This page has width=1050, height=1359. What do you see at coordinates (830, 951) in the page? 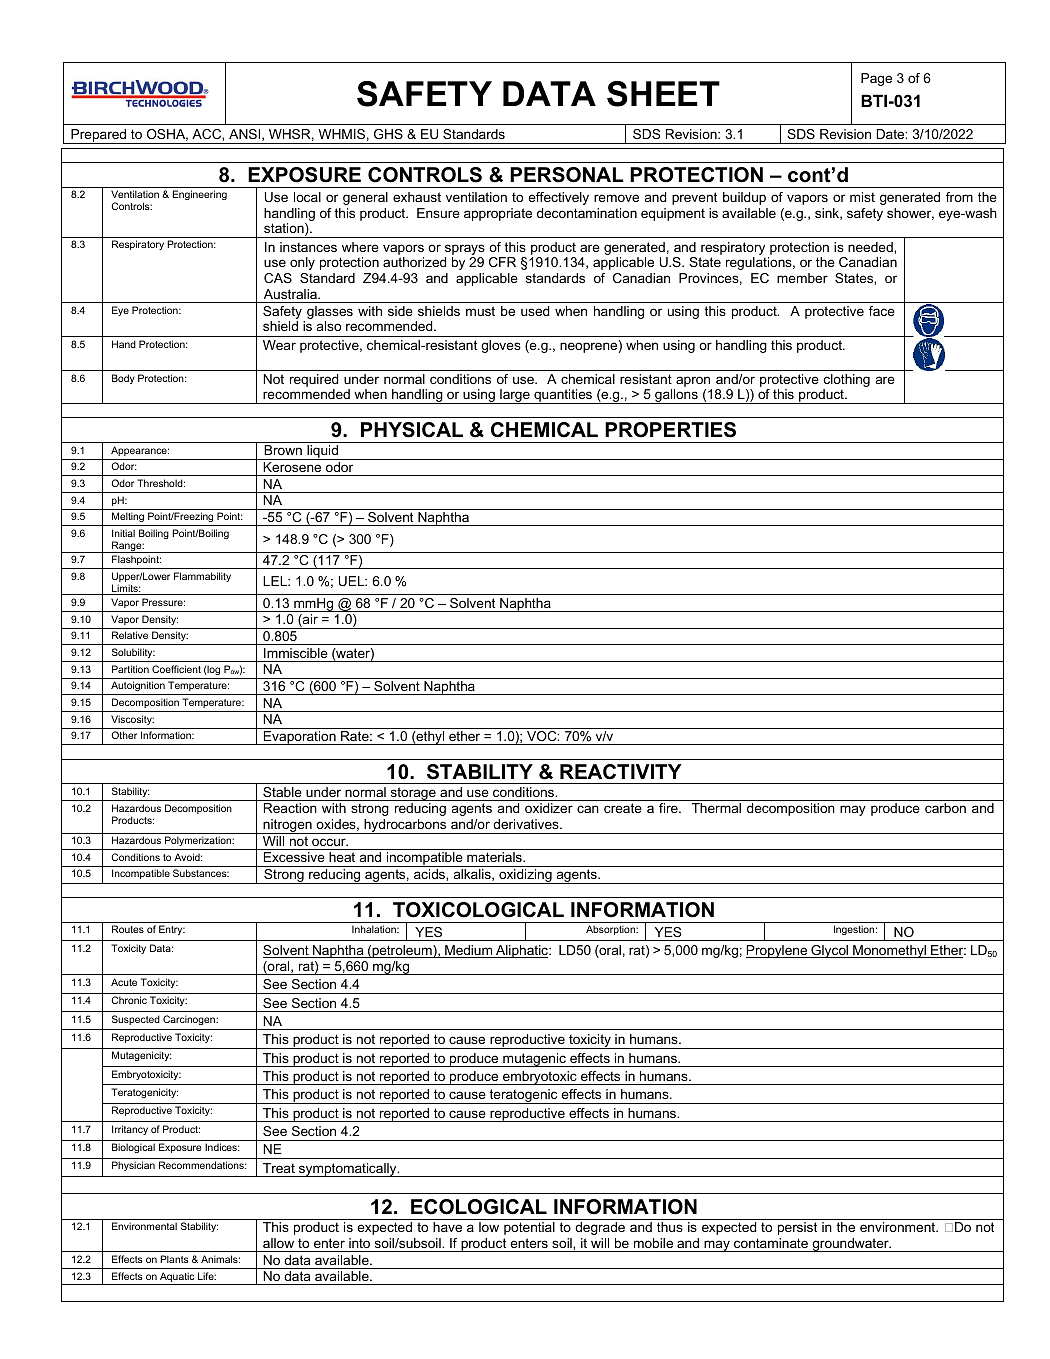
I see `Glycol` at bounding box center [830, 951].
